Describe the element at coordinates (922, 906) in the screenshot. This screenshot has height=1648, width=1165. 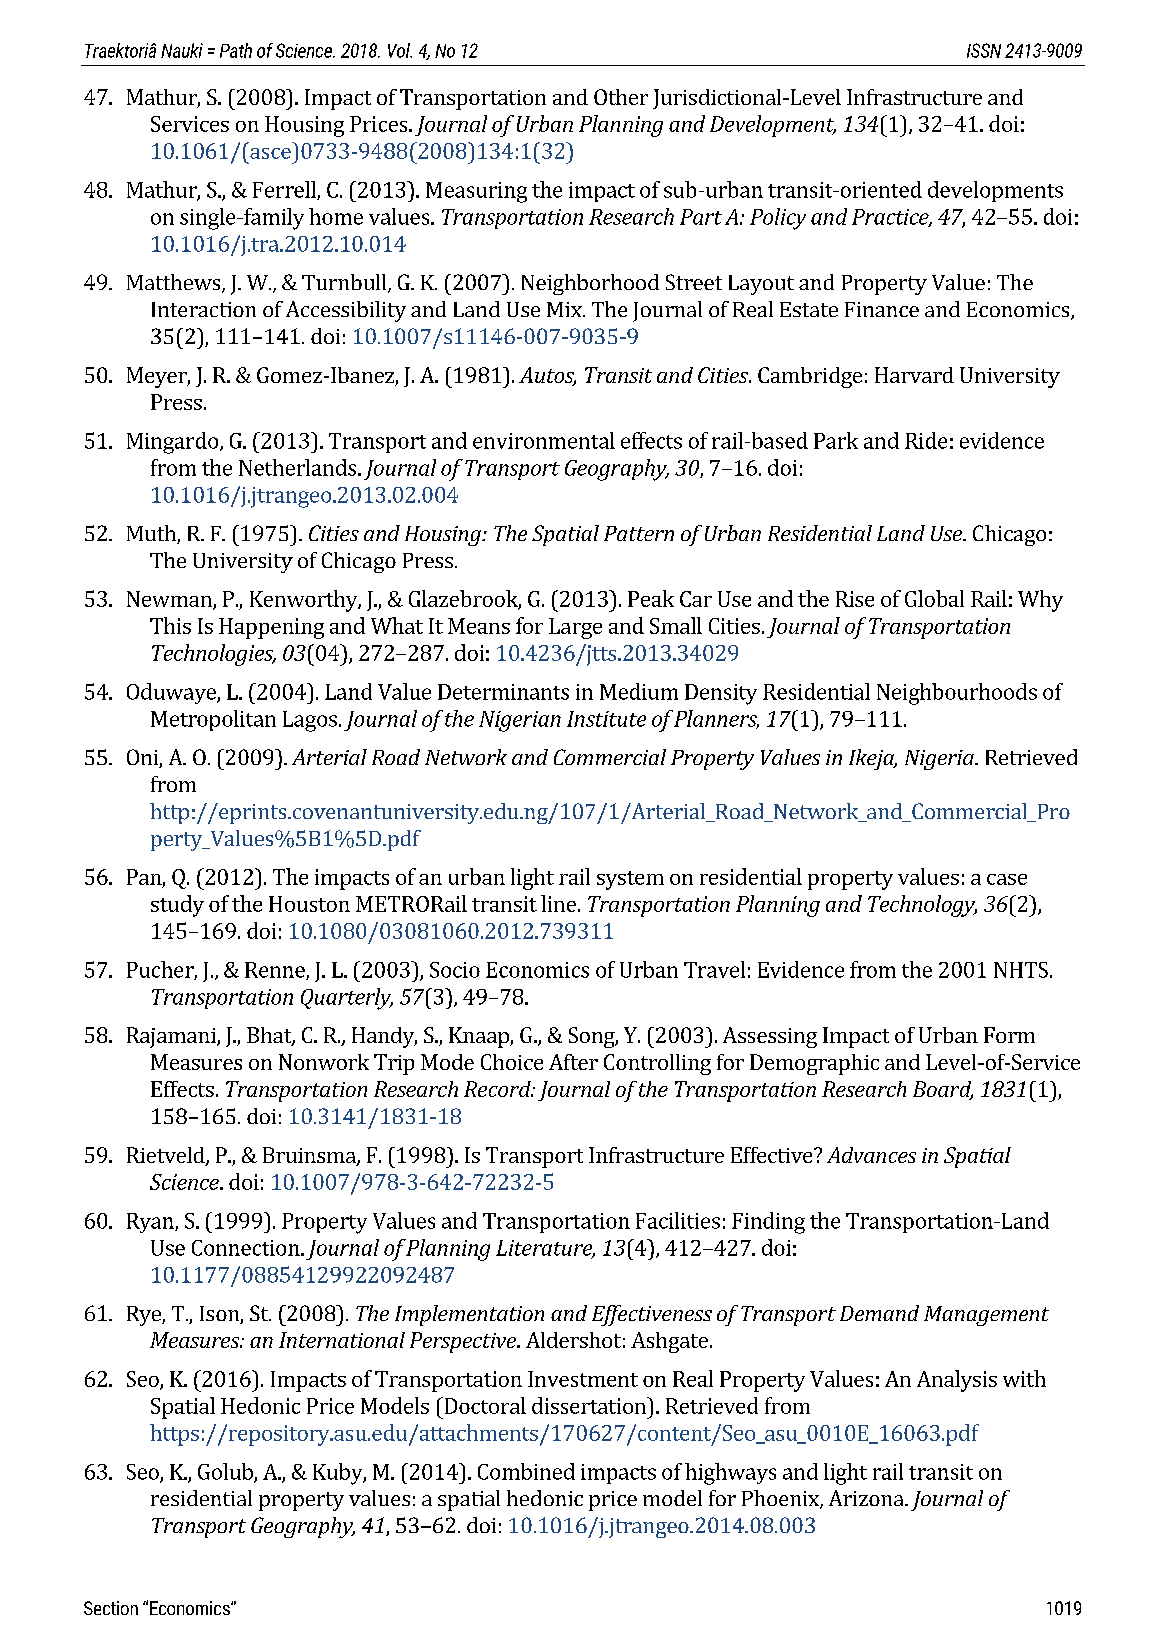
I see `Technology` at that location.
